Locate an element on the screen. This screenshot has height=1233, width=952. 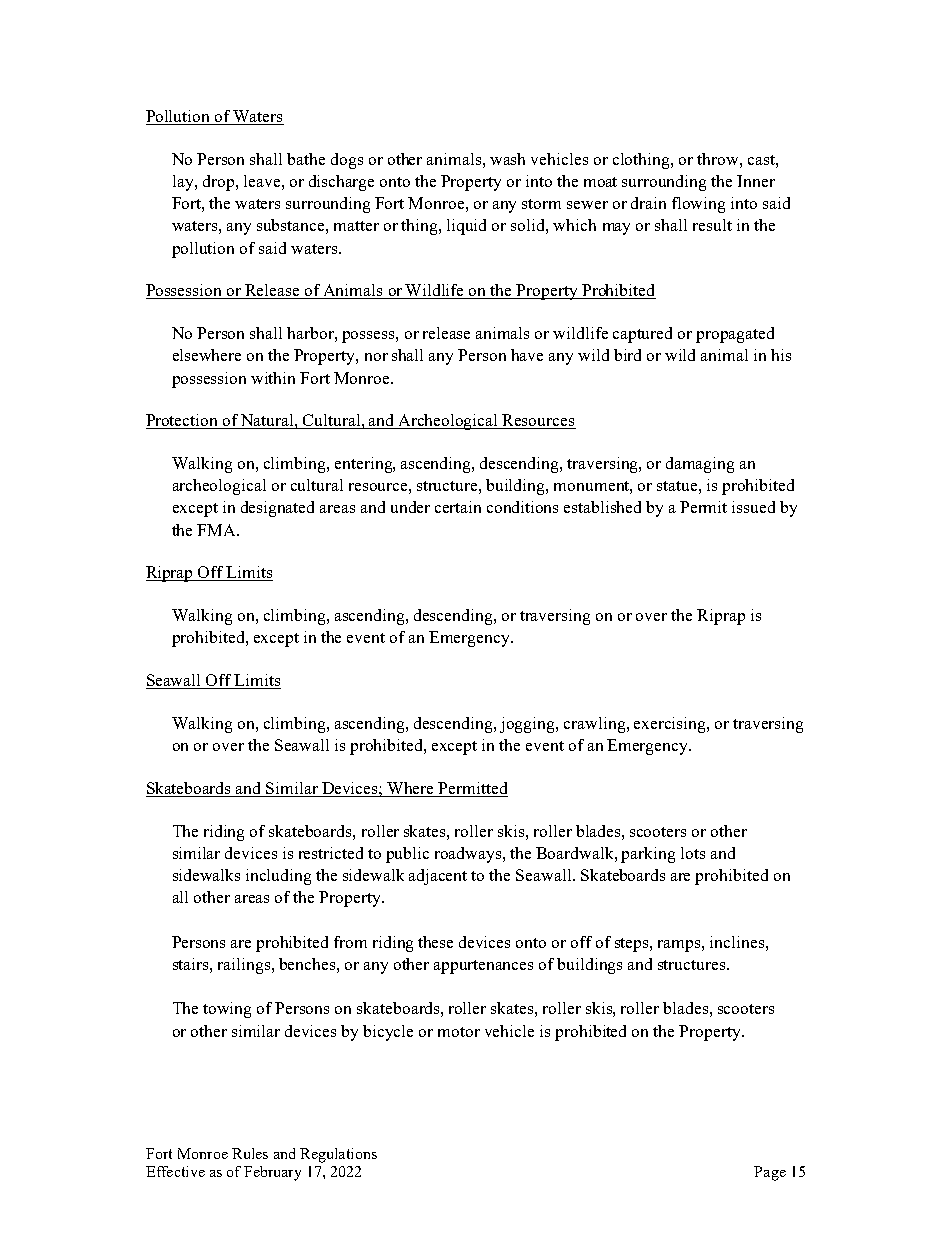
motor is located at coordinates (459, 1032).
